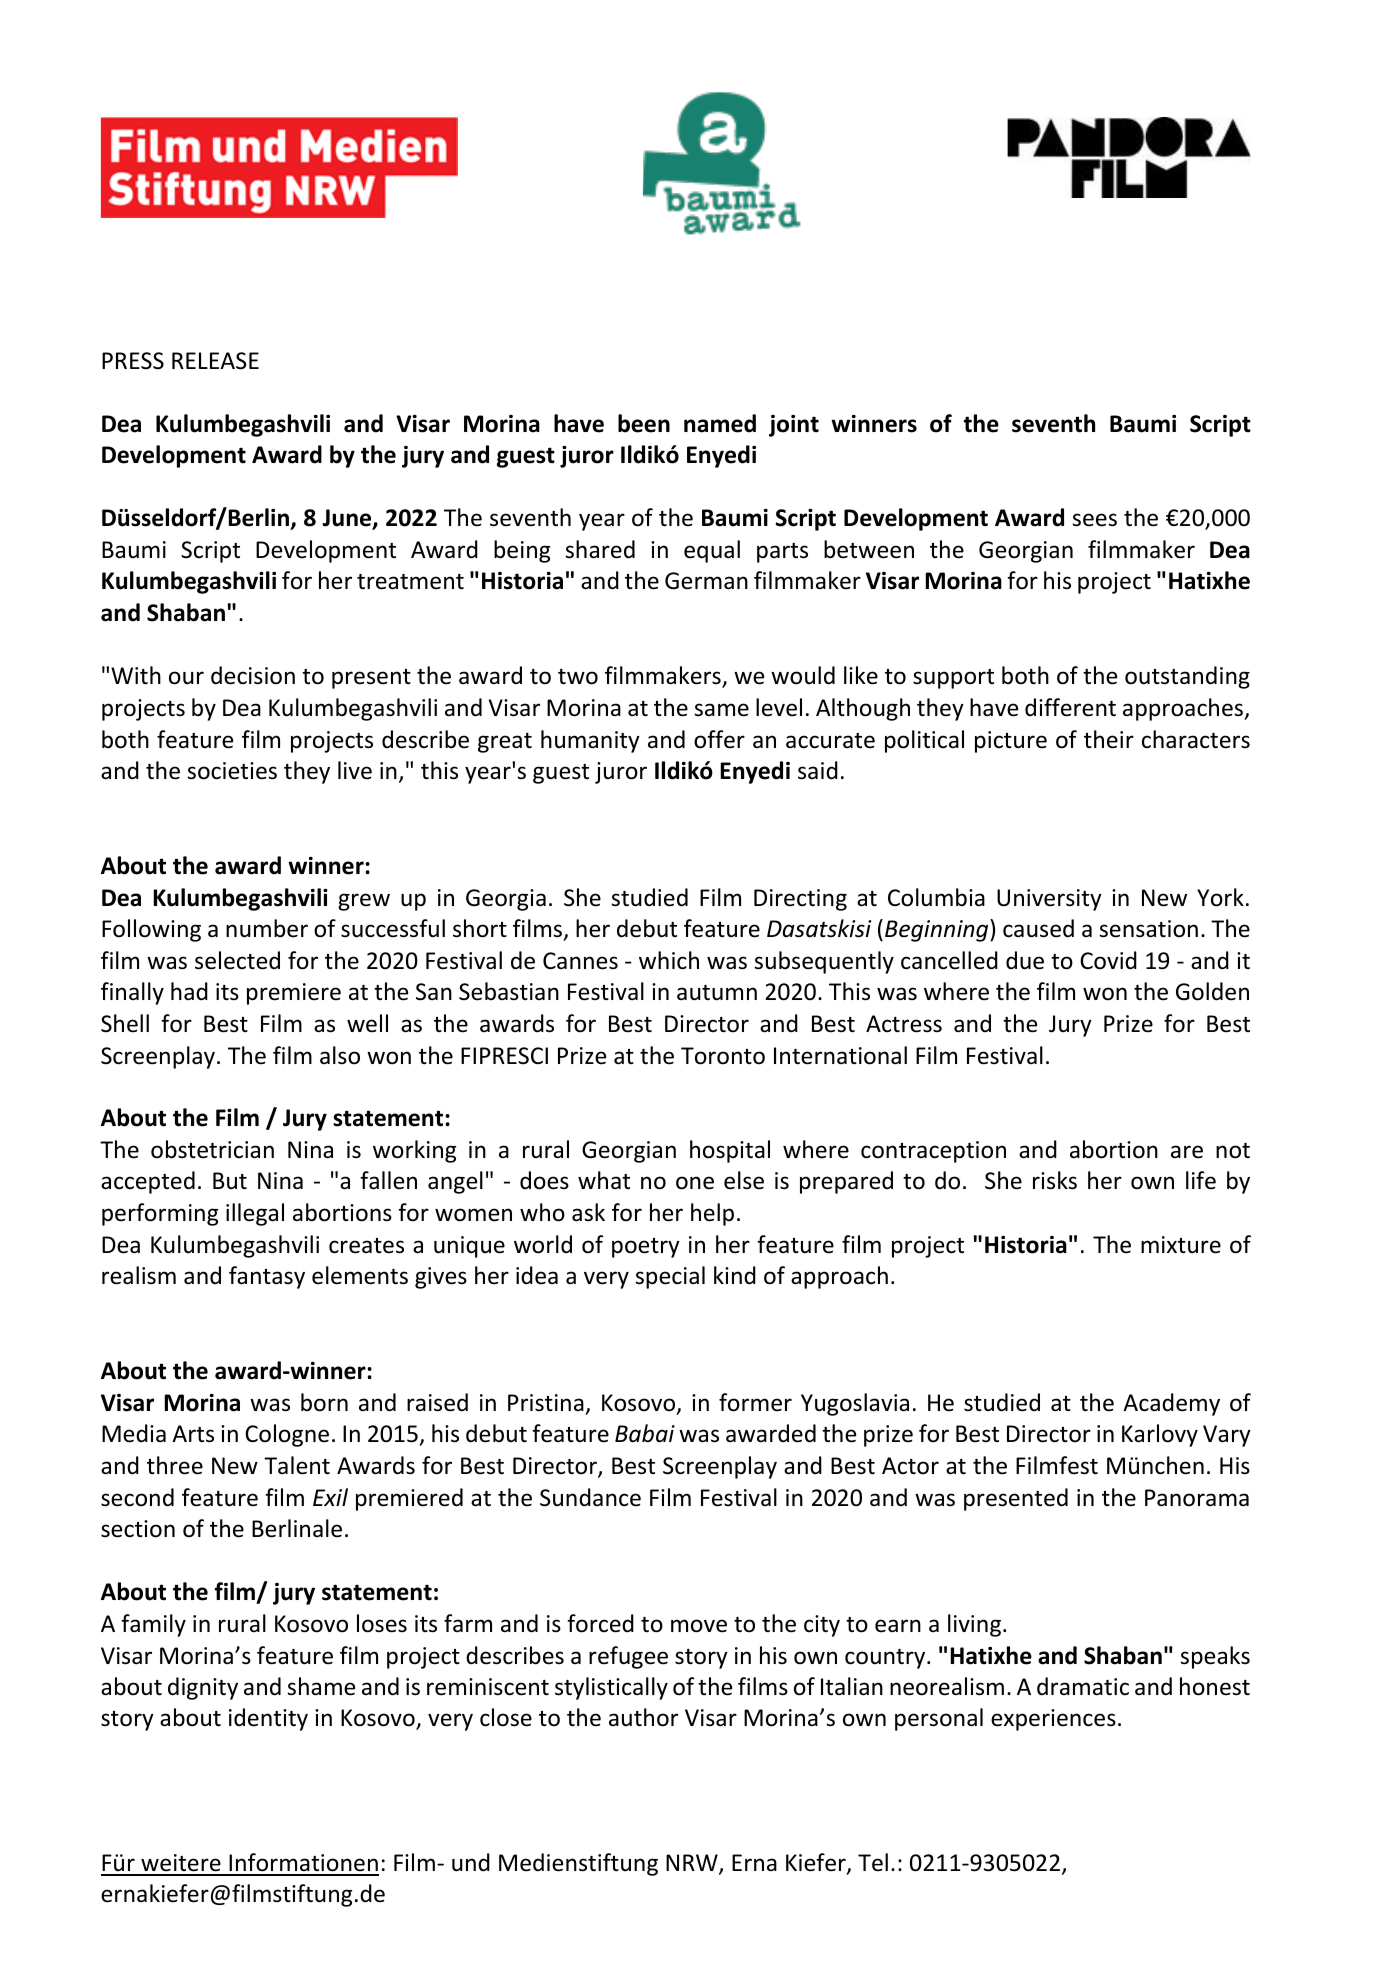 The width and height of the screenshot is (1400, 1980). What do you see at coordinates (1171, 1404) in the screenshot?
I see `Academy` at bounding box center [1171, 1404].
